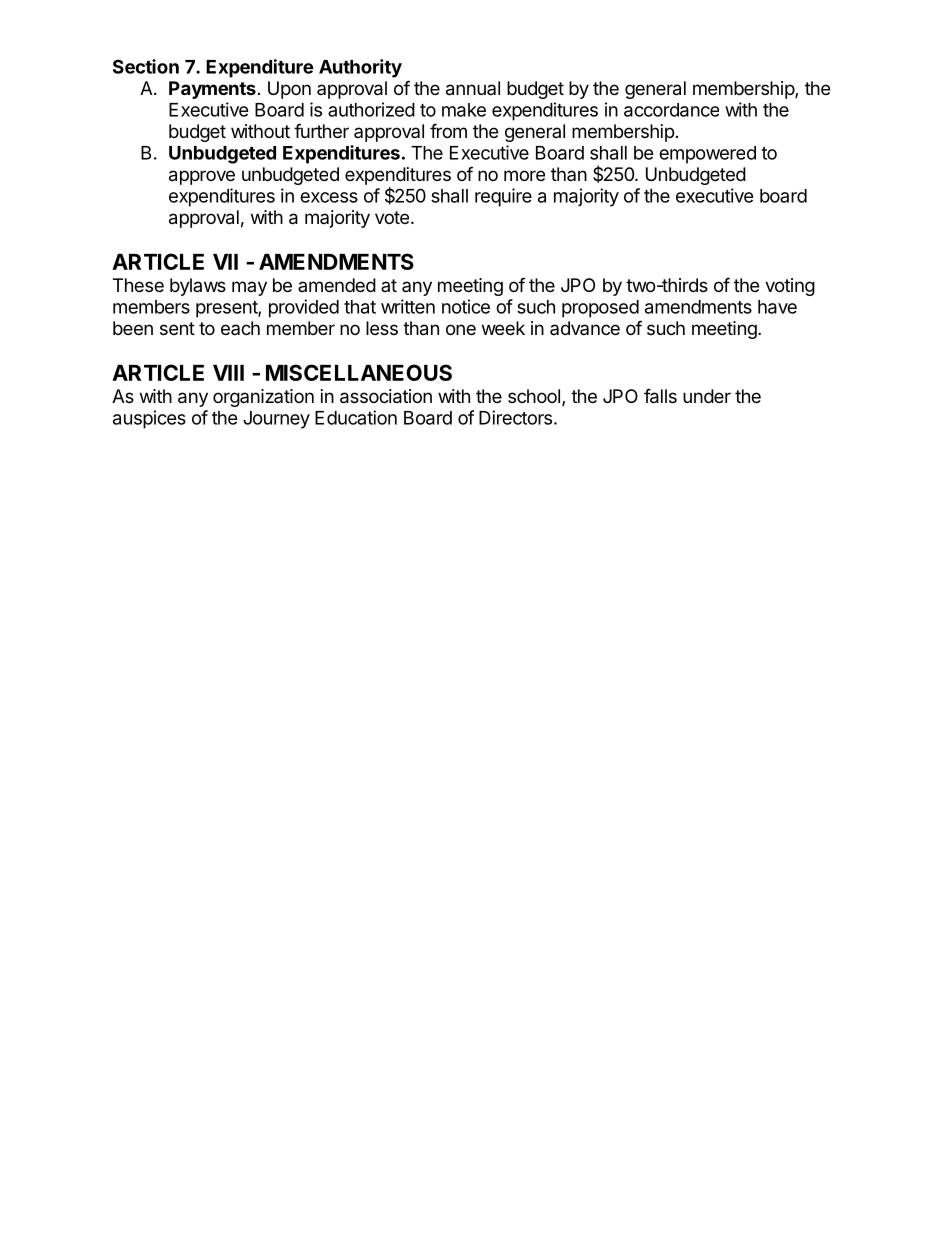 The image size is (952, 1233). What do you see at coordinates (473, 88) in the image?
I see `annual` at bounding box center [473, 88].
